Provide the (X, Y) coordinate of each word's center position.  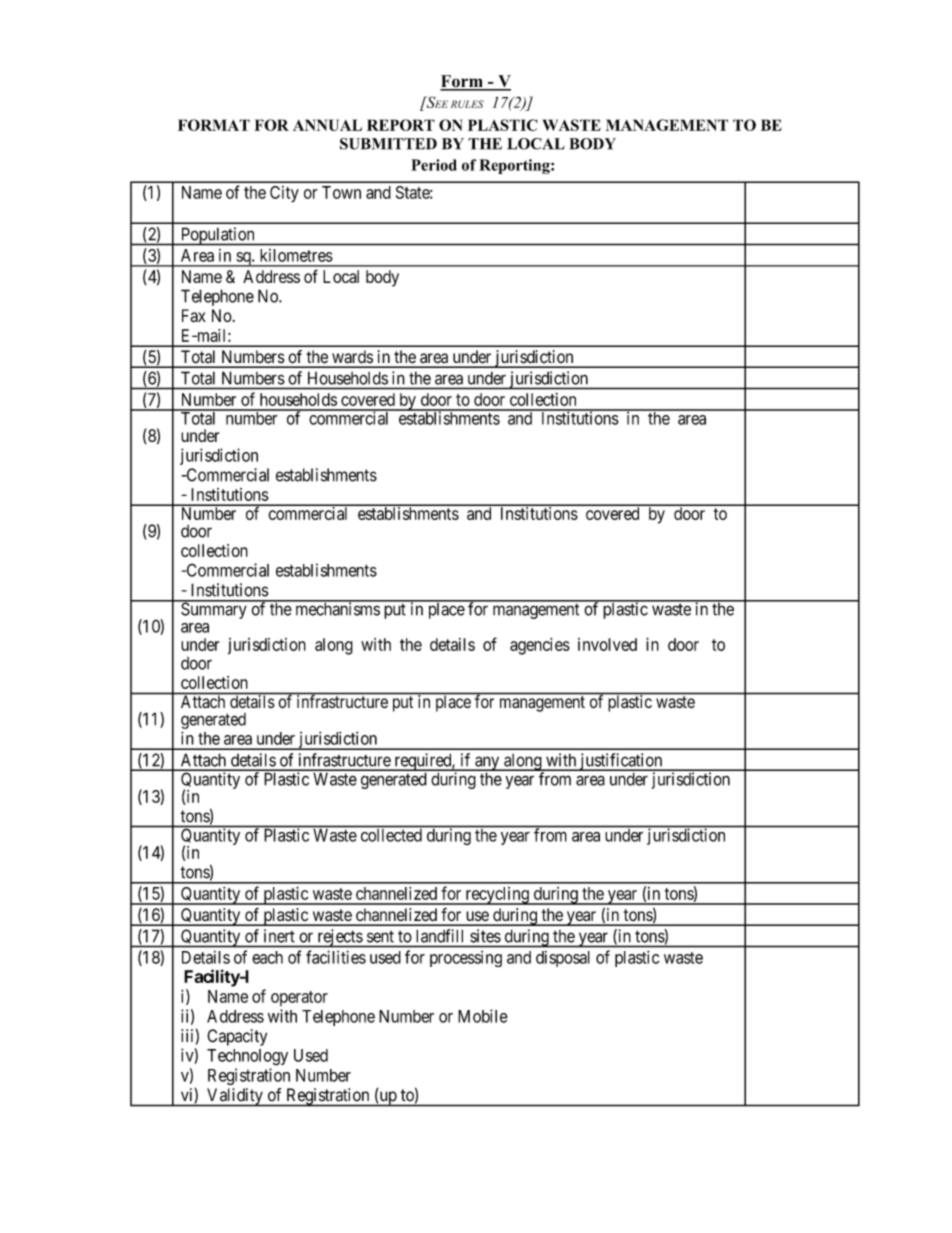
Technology (247, 1057)
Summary (214, 610)
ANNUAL (327, 125)
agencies (540, 646)
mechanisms (337, 608)
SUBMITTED (388, 144)
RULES (467, 104)
